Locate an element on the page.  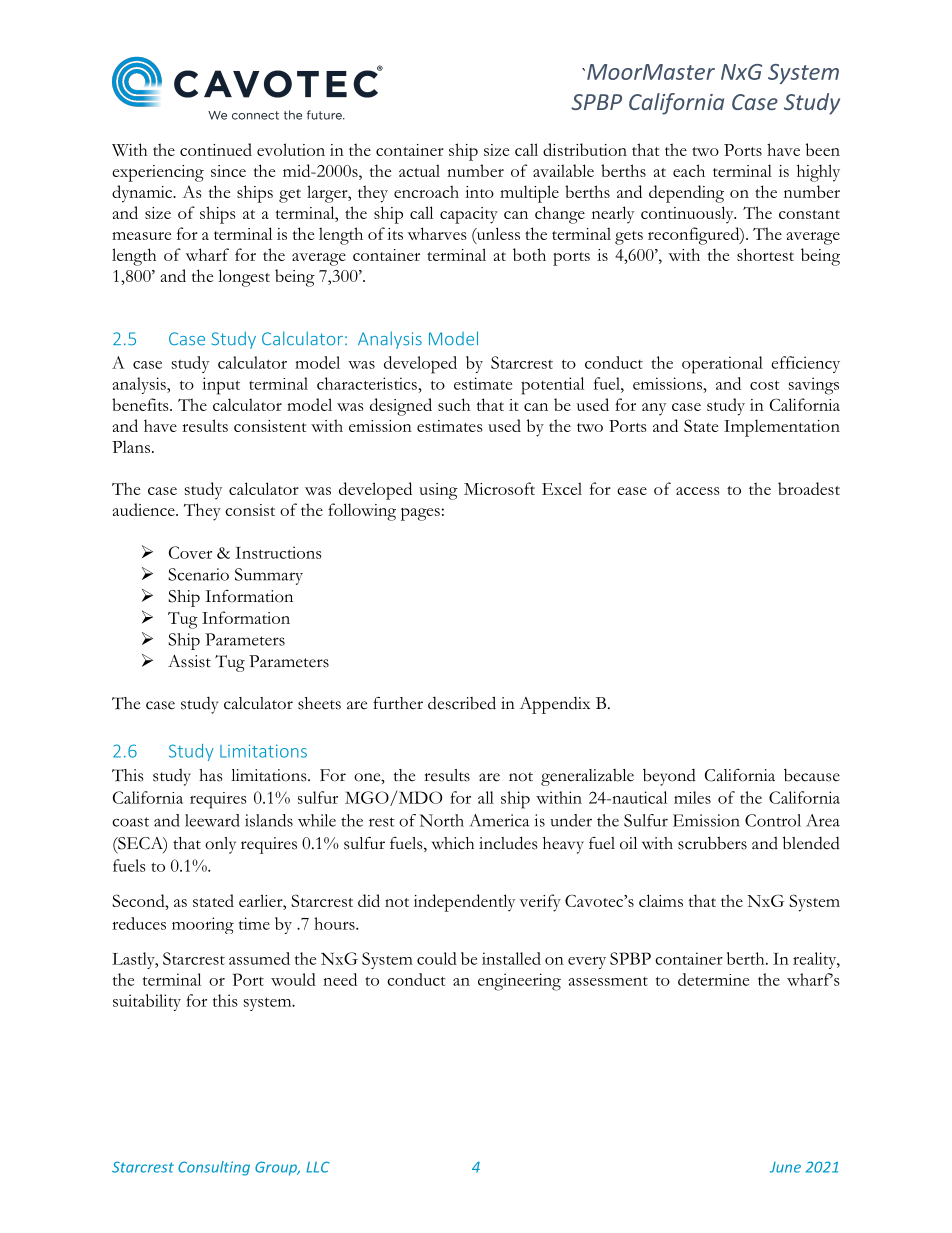
each is located at coordinates (689, 170).
